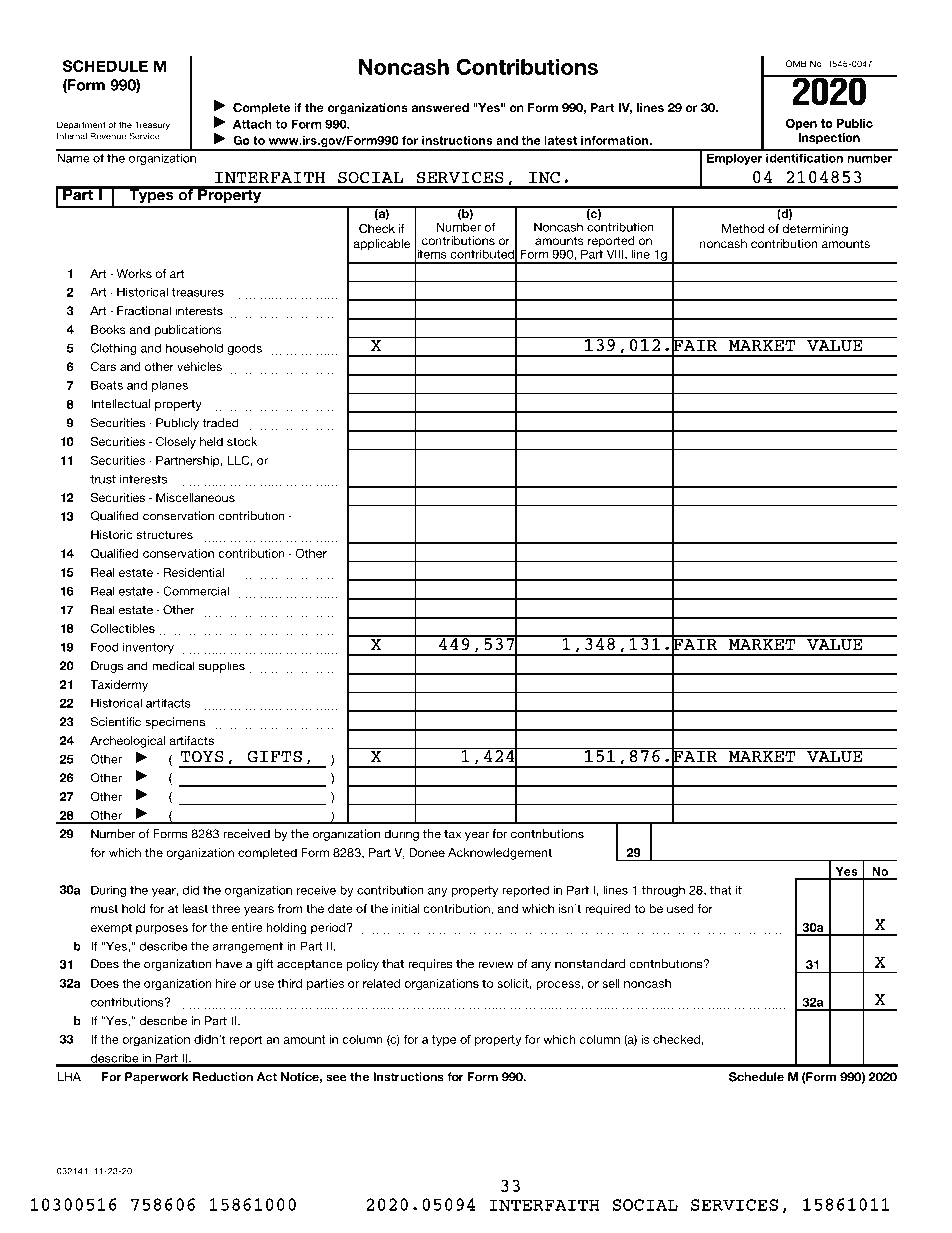 This page has height=1233, width=952. I want to click on specimens, so click(175, 723).
